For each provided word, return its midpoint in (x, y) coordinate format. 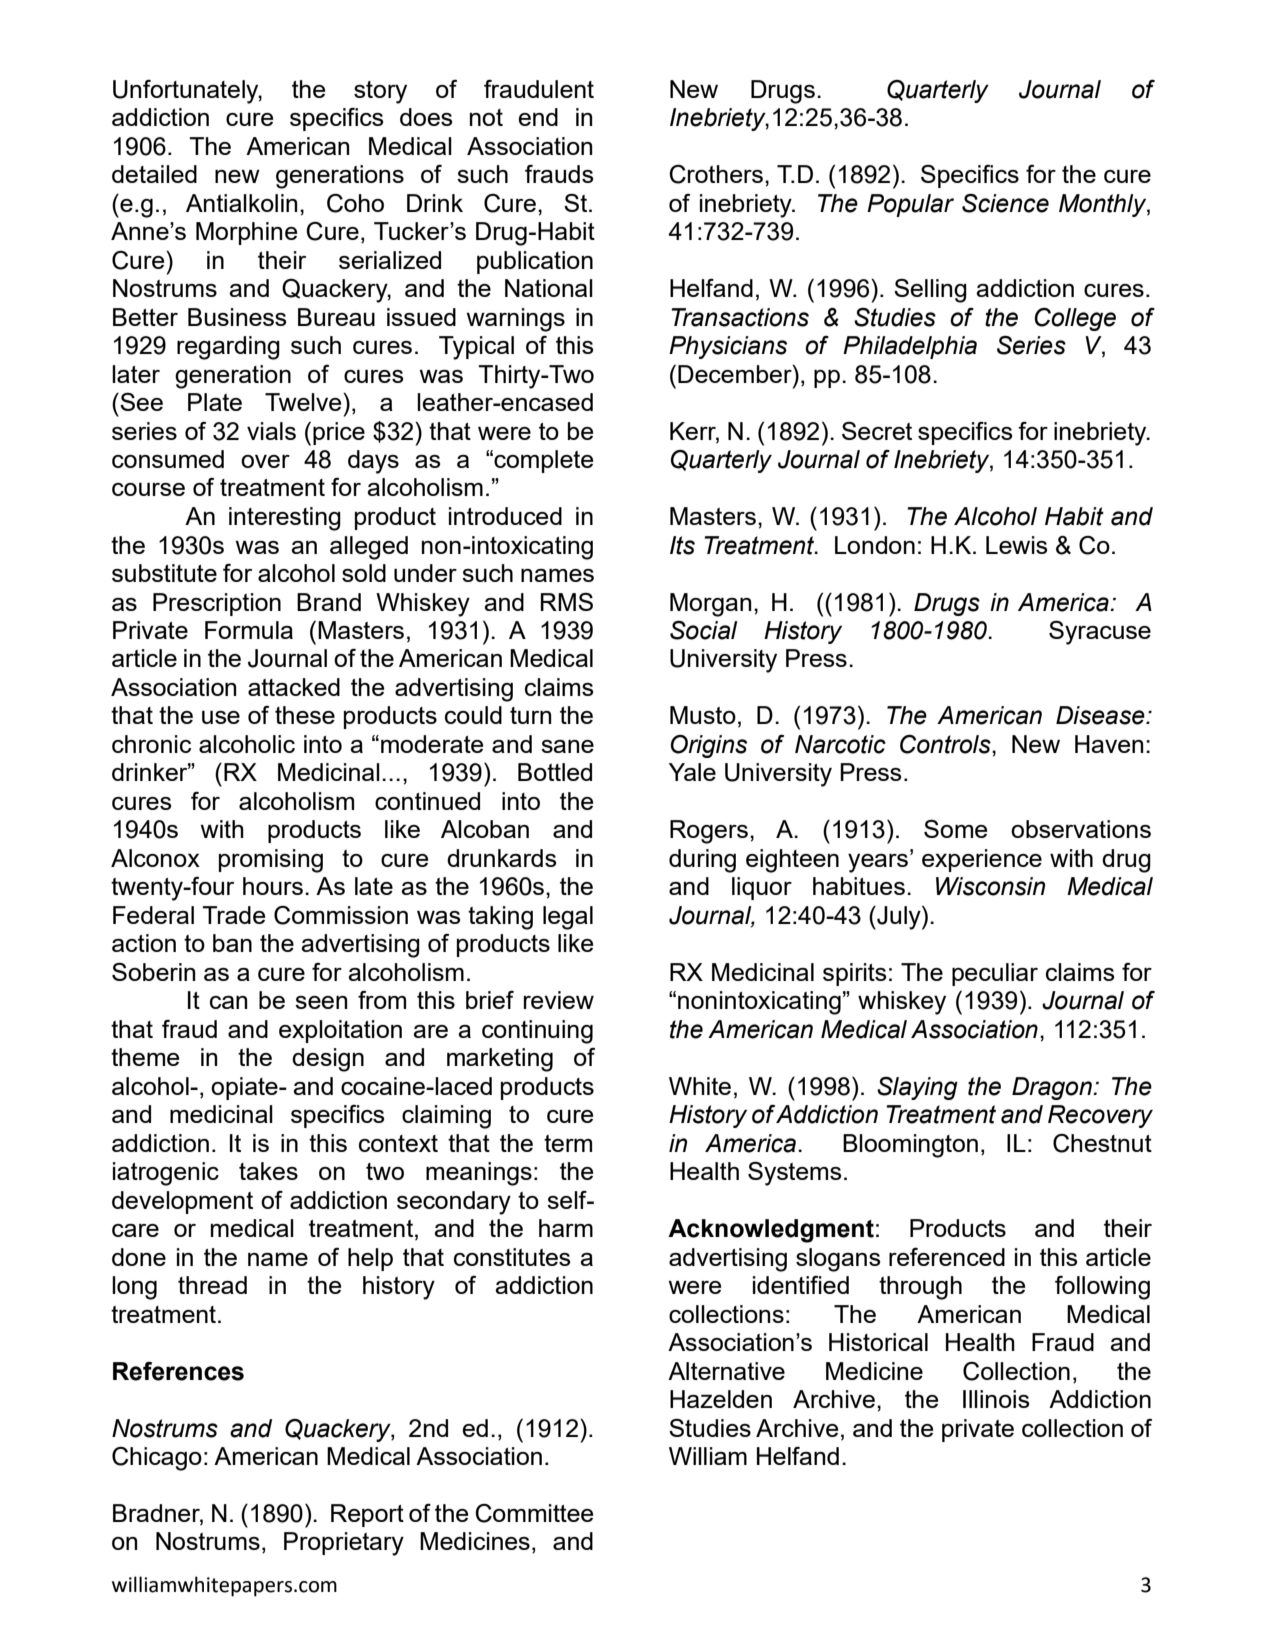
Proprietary (344, 1544)
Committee (534, 1513)
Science (1005, 203)
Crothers (716, 174)
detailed (154, 174)
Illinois (996, 1399)
